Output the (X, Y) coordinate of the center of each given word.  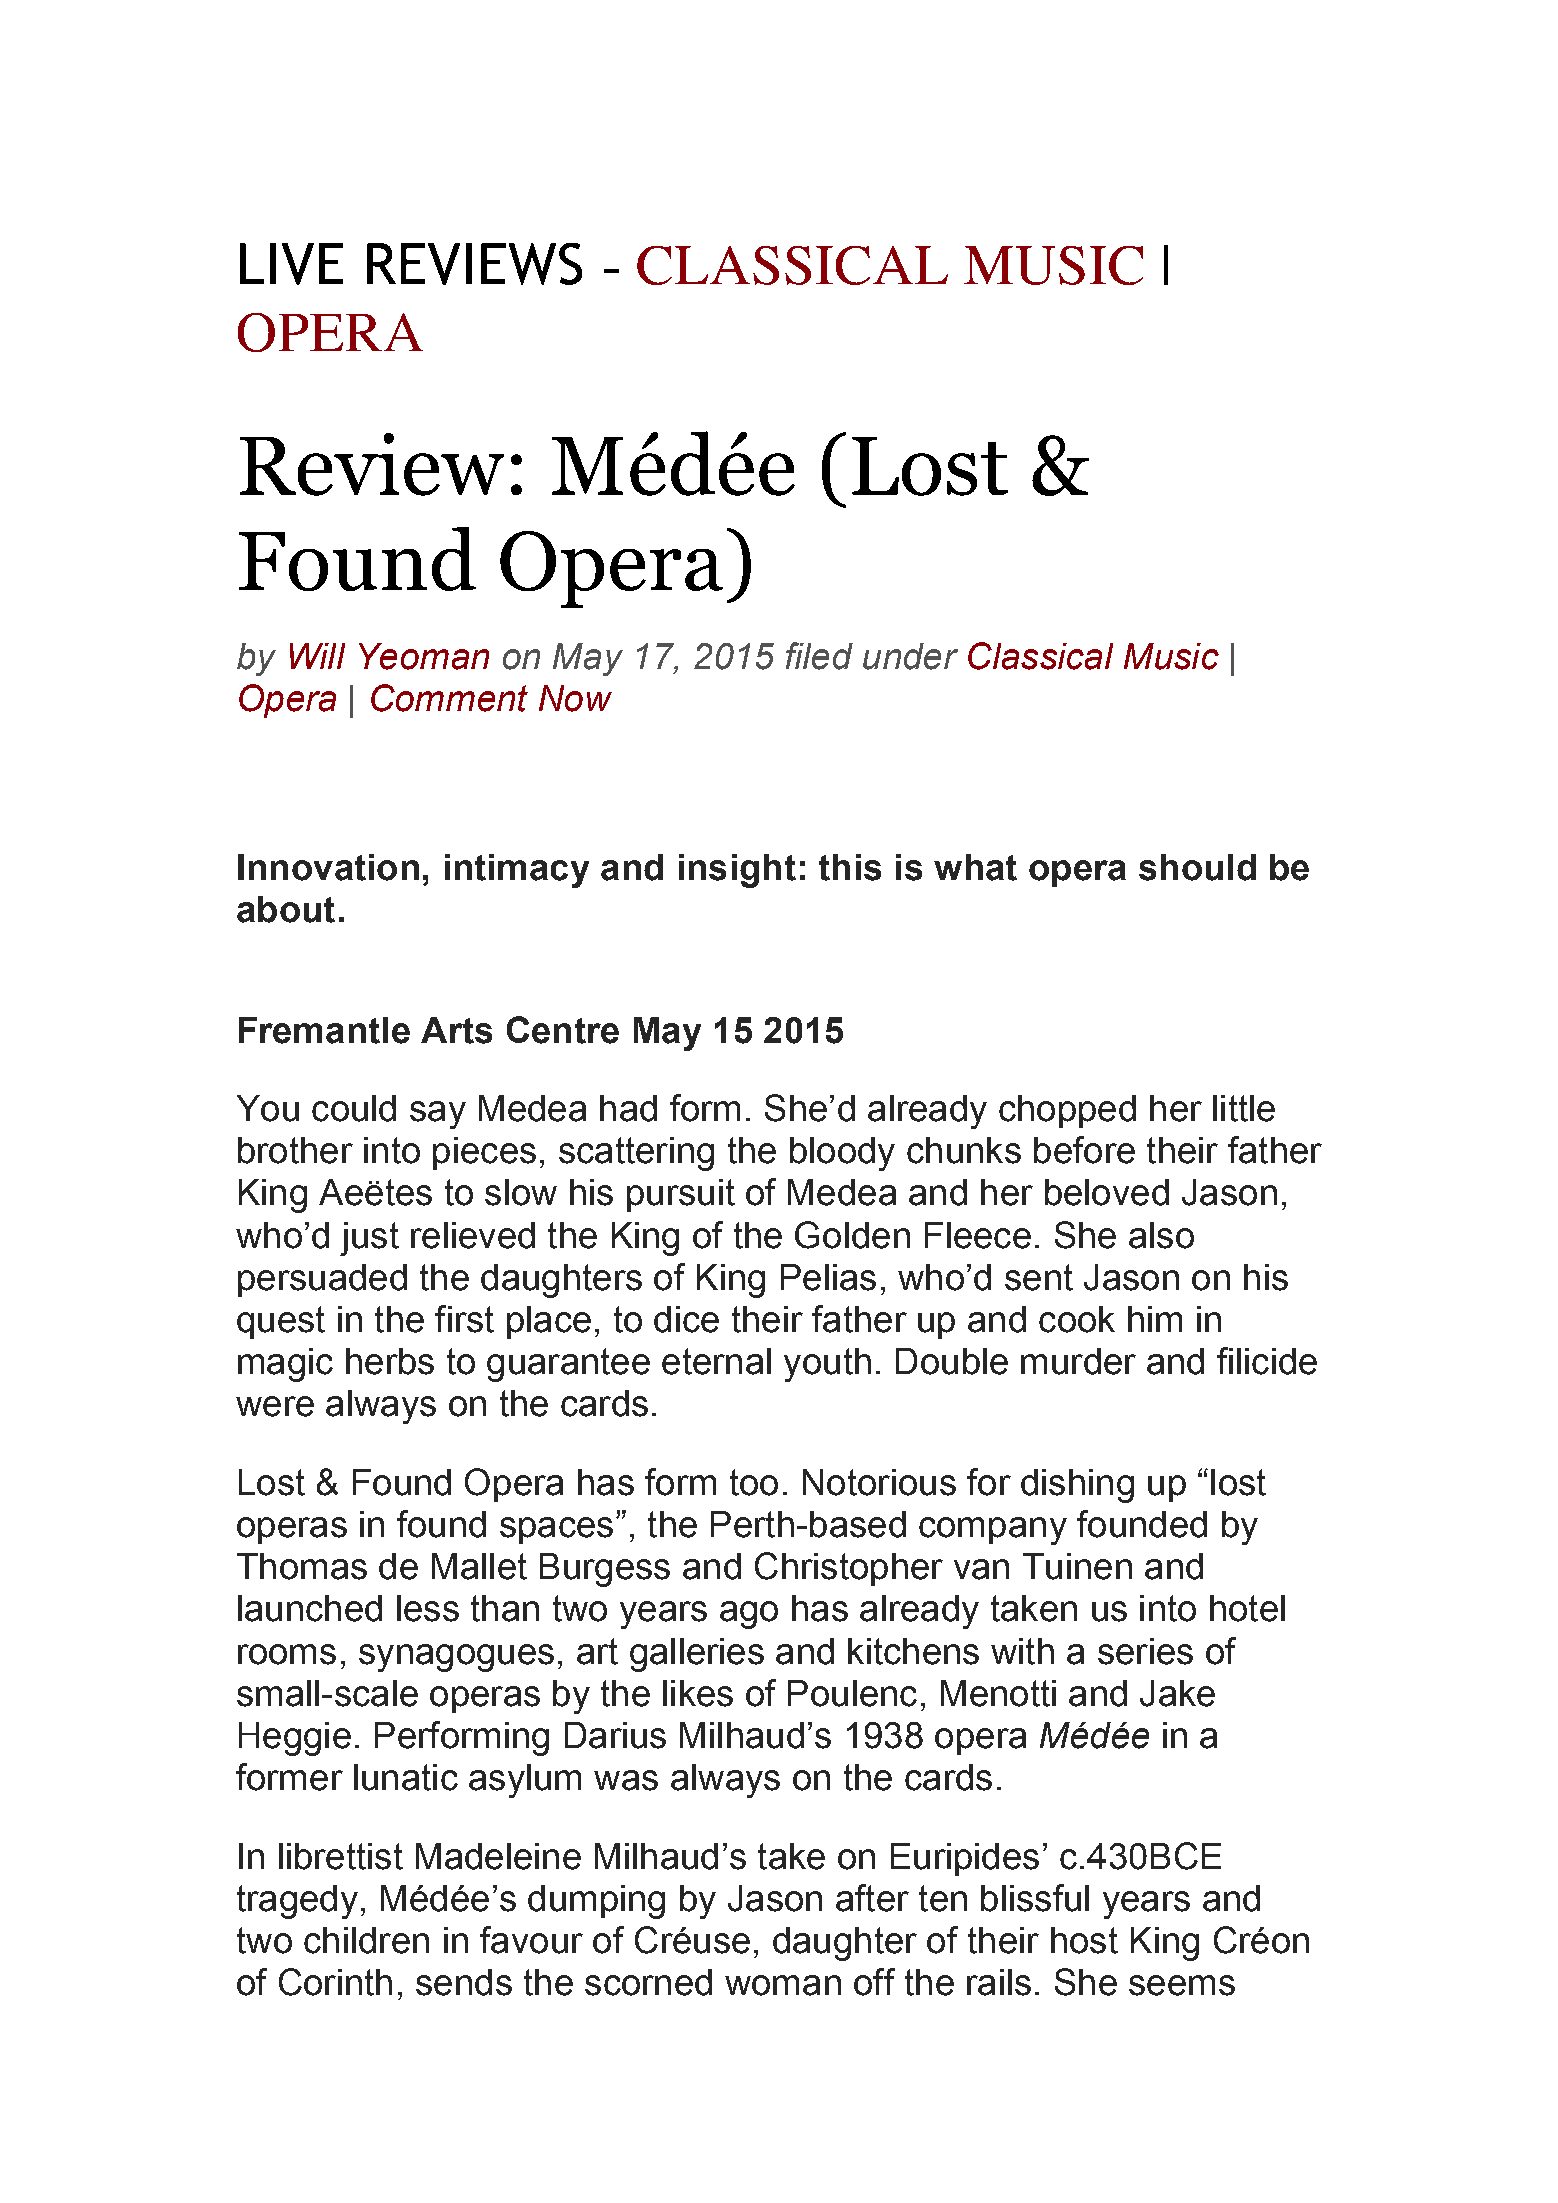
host (1084, 1940)
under (910, 656)
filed (819, 656)
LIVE (291, 264)
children (366, 1940)
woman (783, 1985)
